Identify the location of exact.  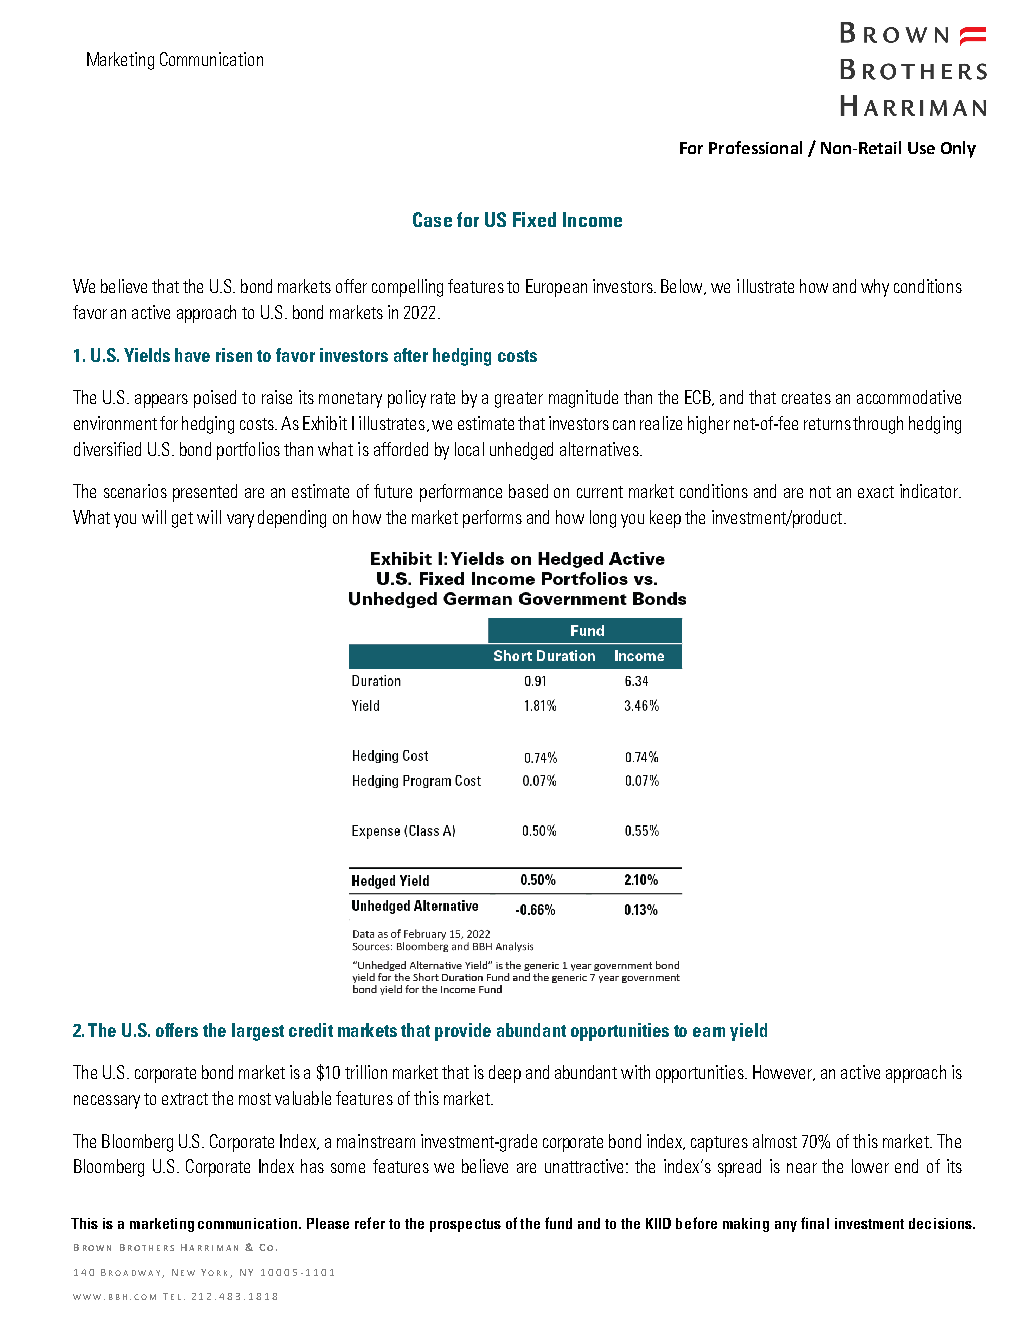
(876, 492).
